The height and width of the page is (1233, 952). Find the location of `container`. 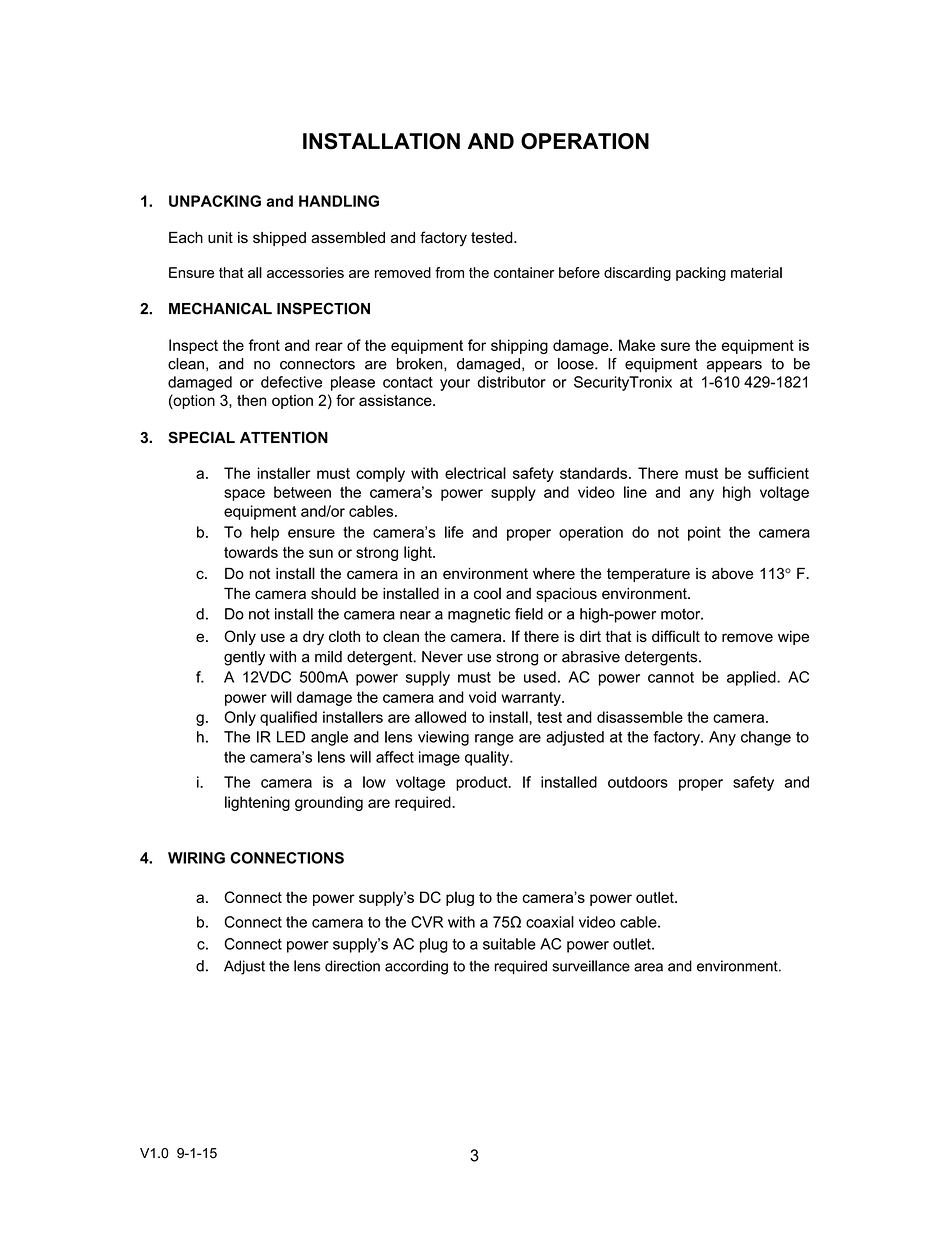

container is located at coordinates (524, 272).
